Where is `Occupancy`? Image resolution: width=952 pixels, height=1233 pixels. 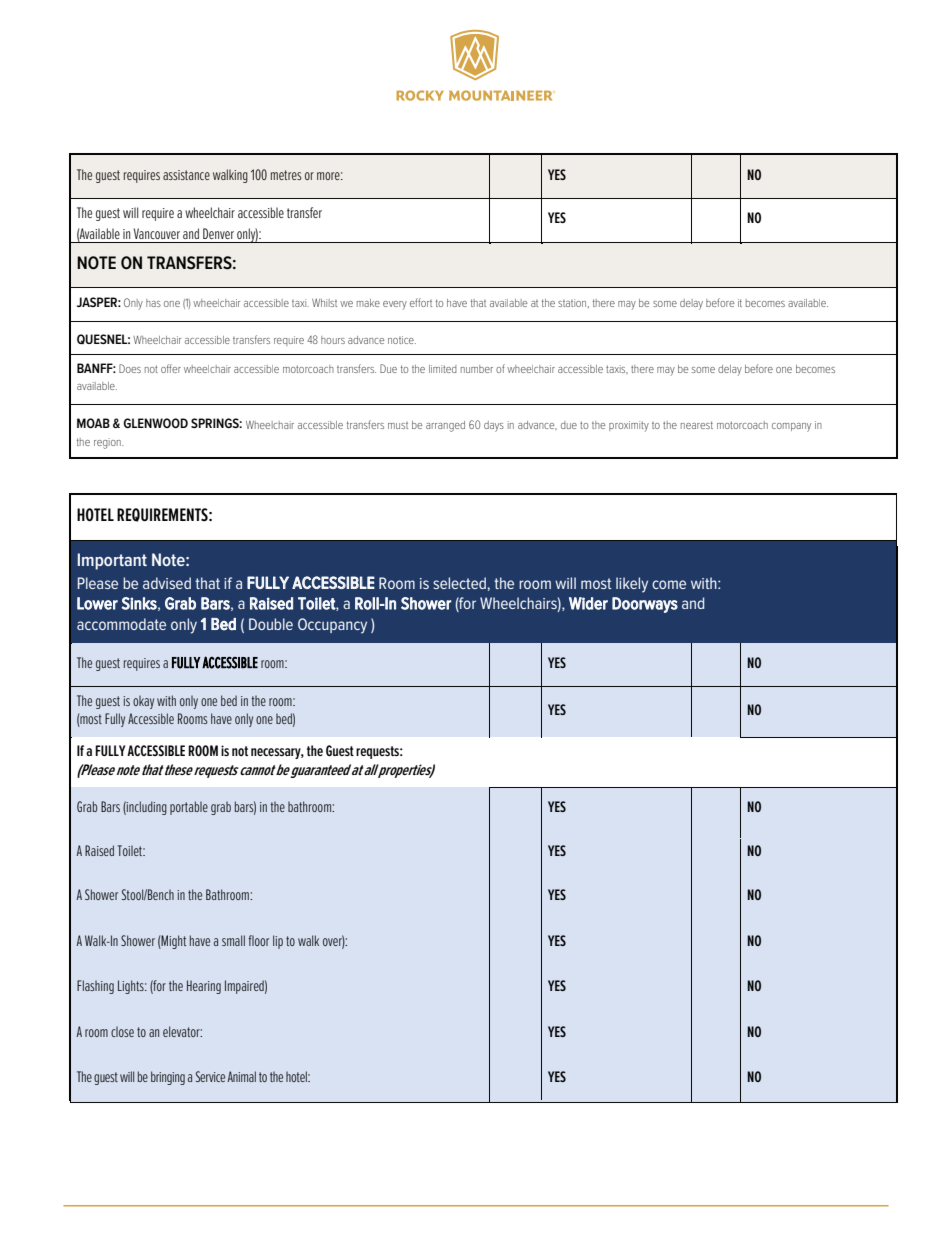
Occupancy is located at coordinates (332, 626).
